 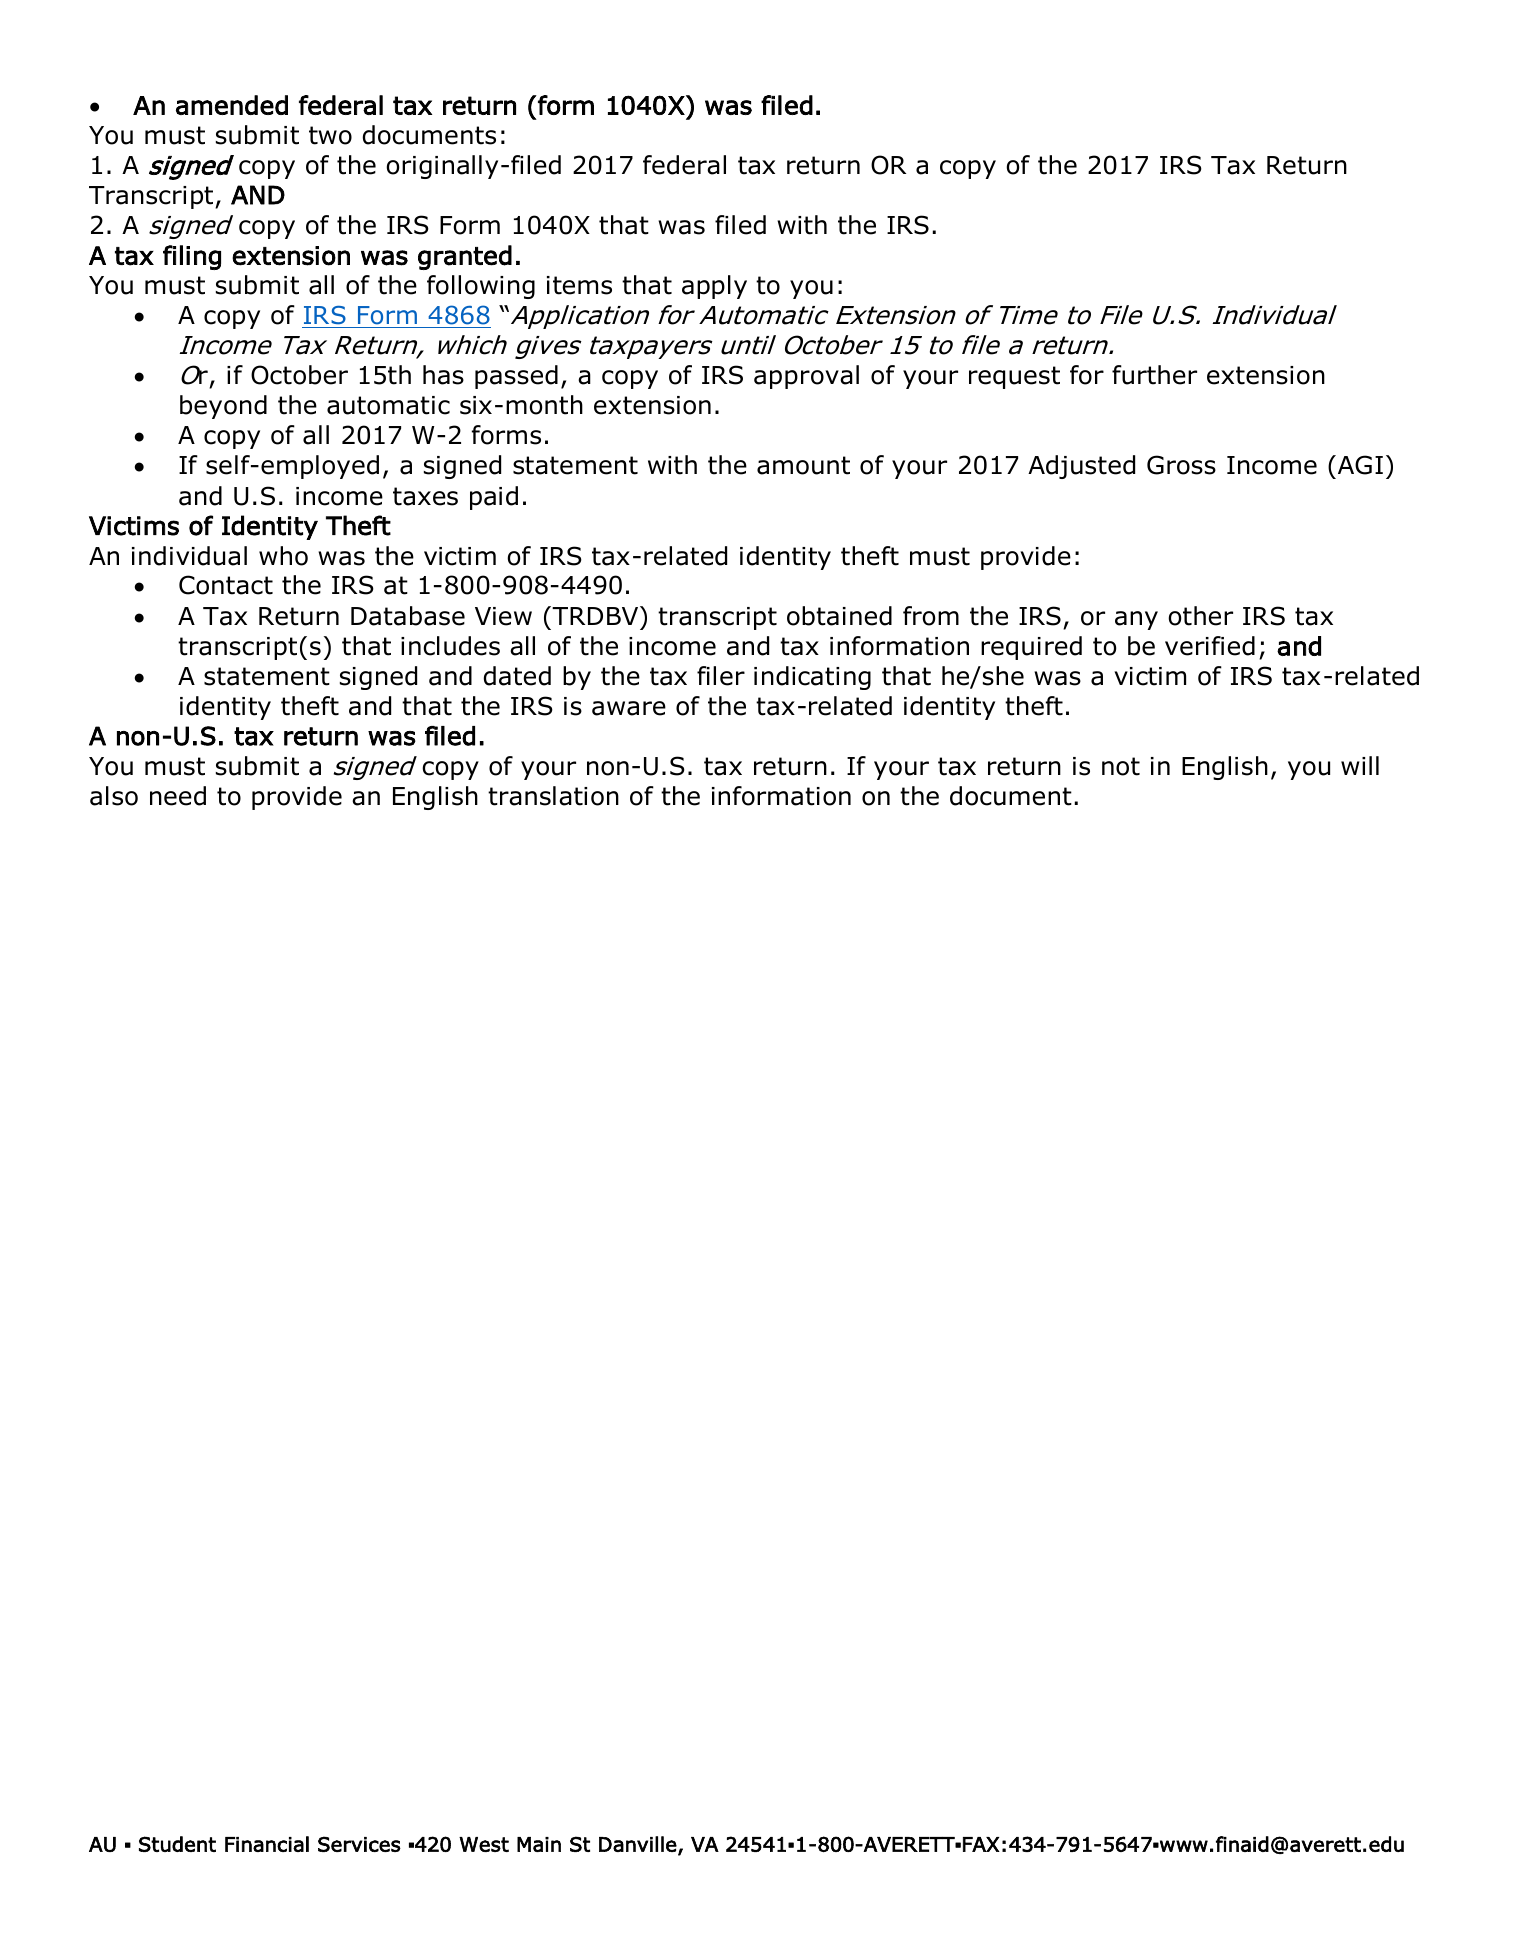 What do you see at coordinates (114, 796) in the page?
I see `also` at bounding box center [114, 796].
